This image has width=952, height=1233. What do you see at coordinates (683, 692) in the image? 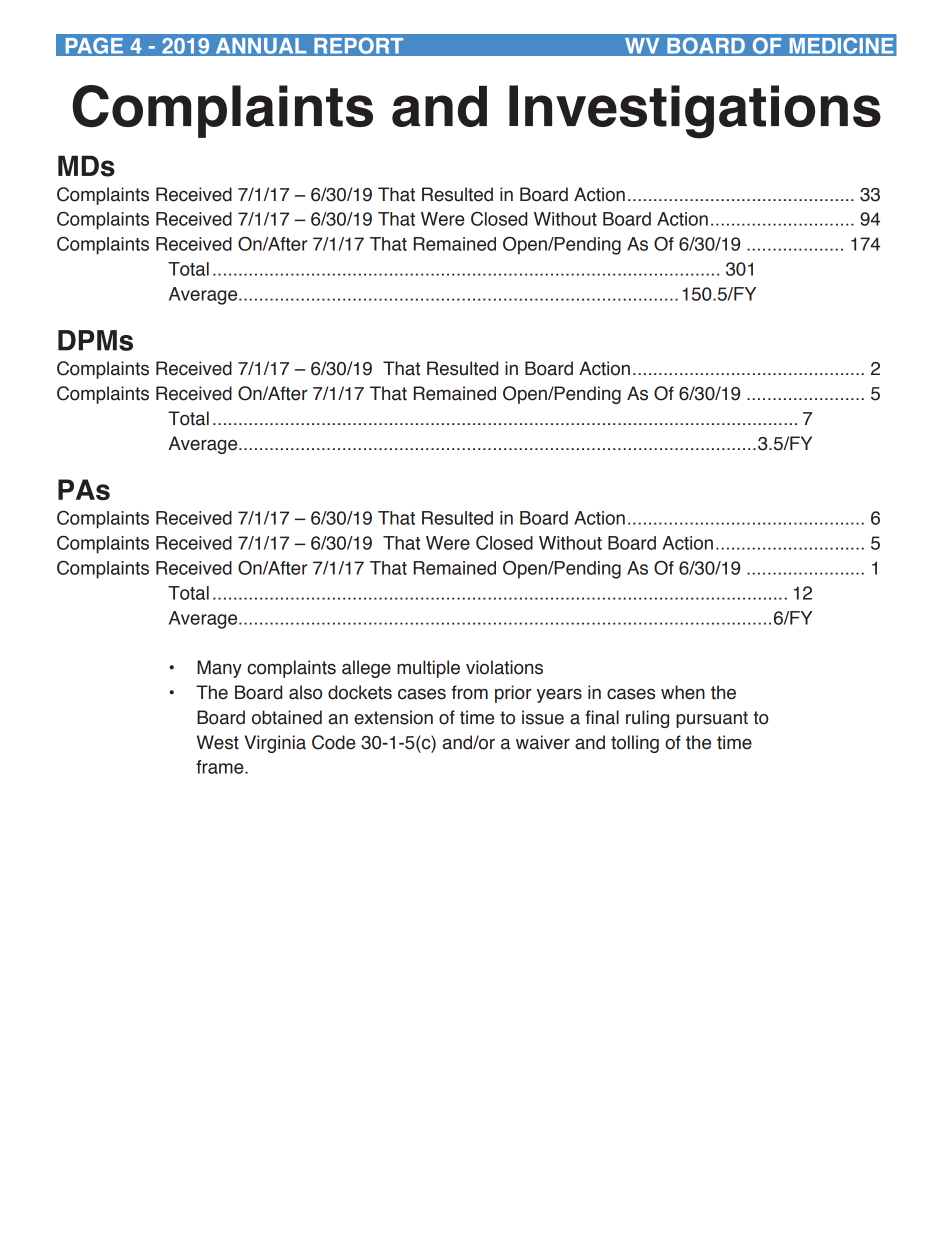
I see `when` at bounding box center [683, 692].
